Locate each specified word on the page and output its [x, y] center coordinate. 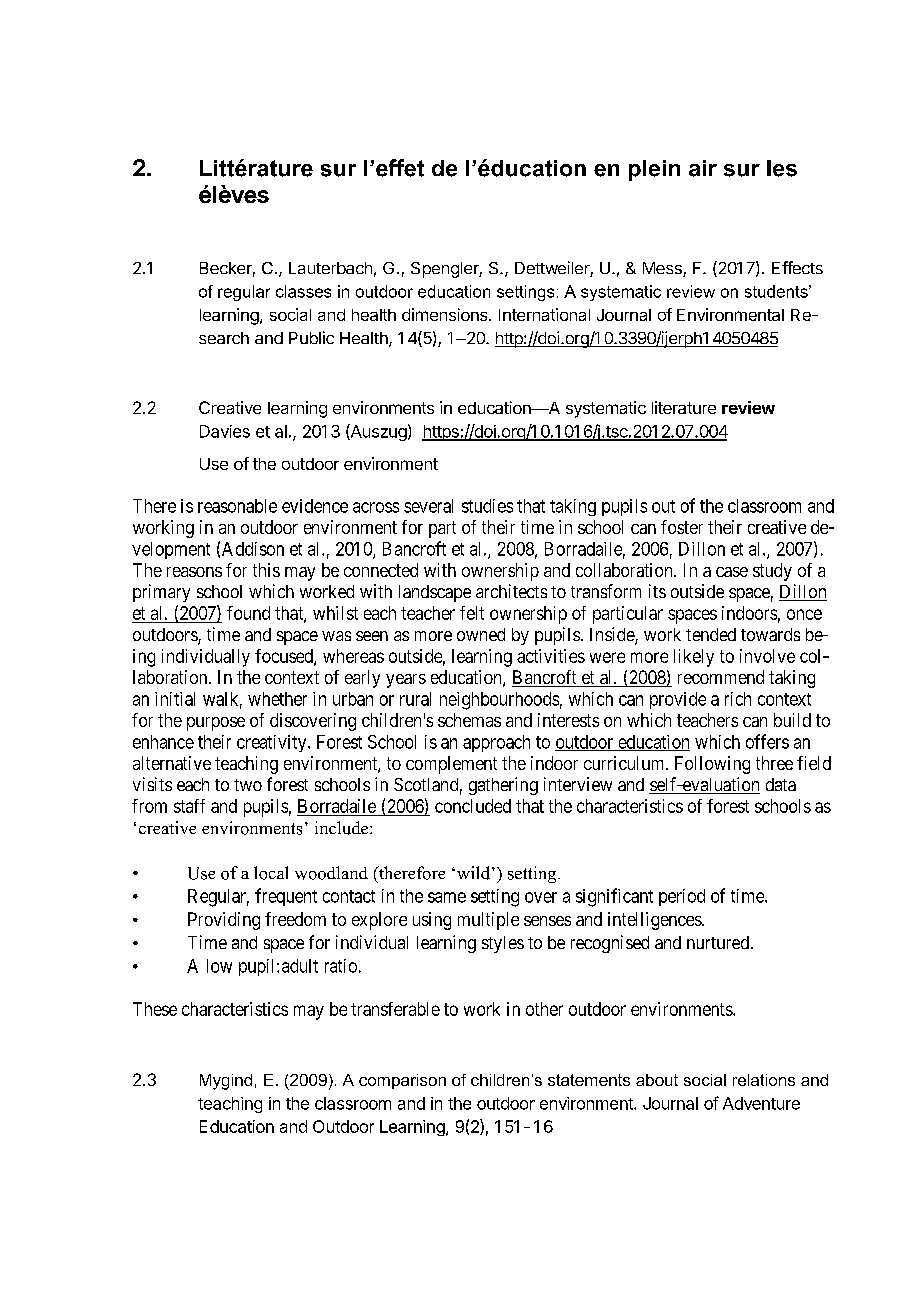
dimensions [446, 314]
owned [481, 634]
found [248, 613]
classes [303, 291]
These [155, 1009]
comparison [402, 1081]
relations [764, 1080]
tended [711, 634]
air [703, 168]
